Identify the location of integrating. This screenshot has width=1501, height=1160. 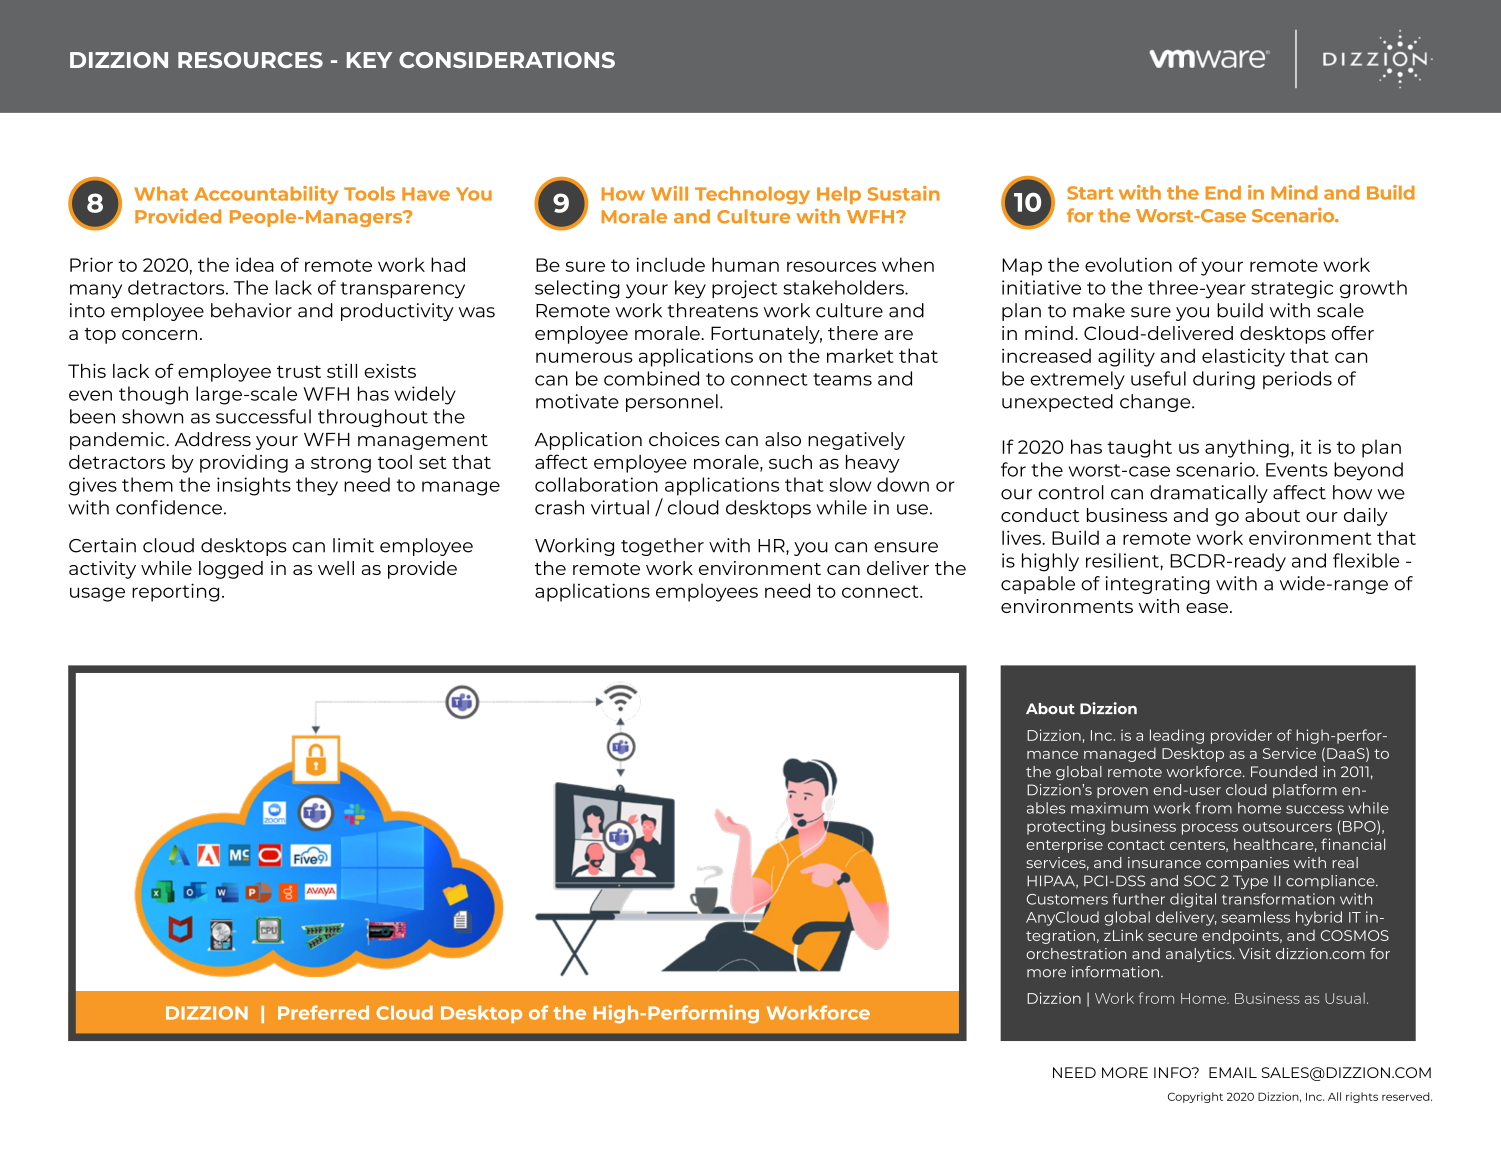
(1158, 585).
